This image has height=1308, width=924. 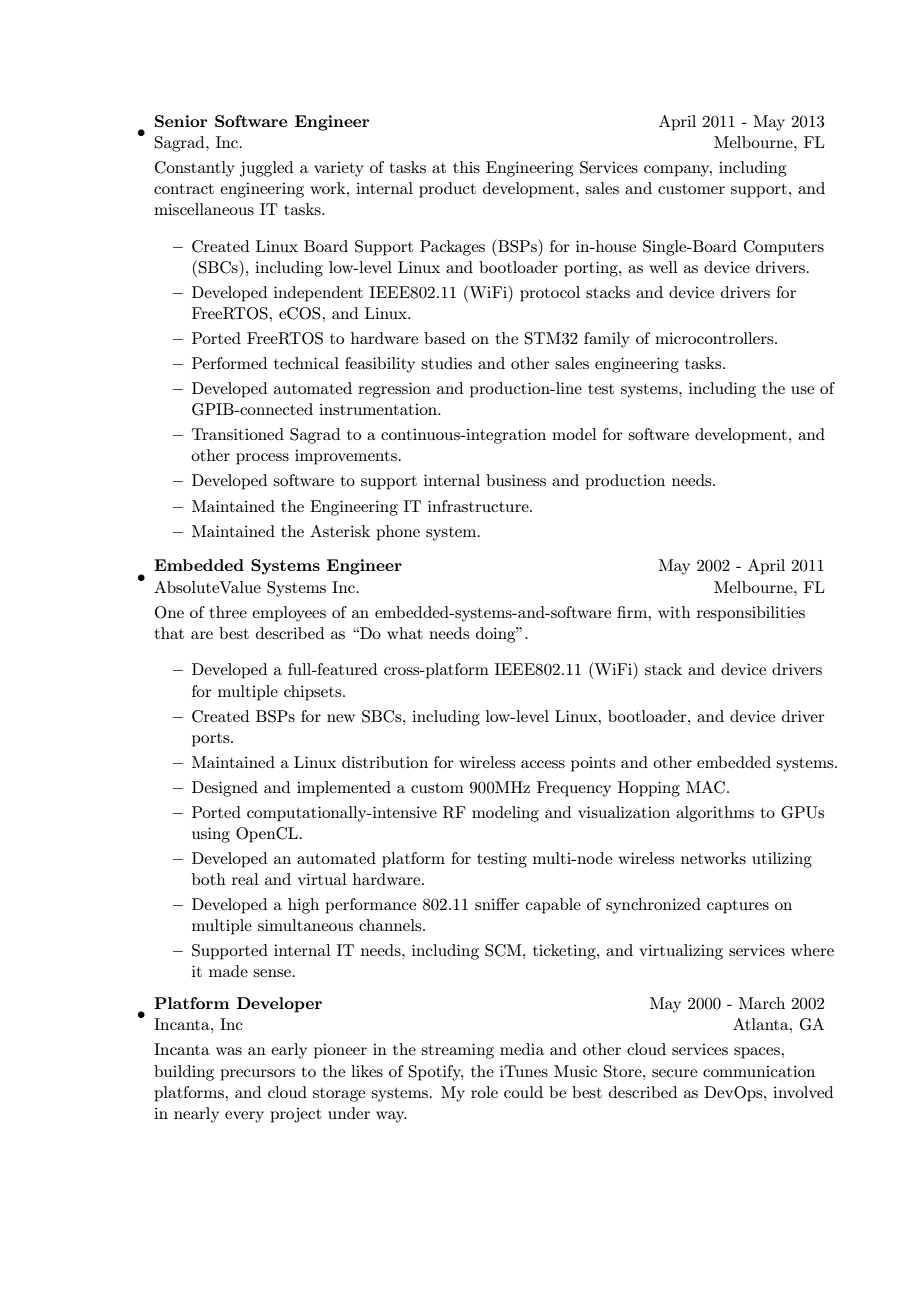 What do you see at coordinates (466, 167) in the image?
I see `this` at bounding box center [466, 167].
